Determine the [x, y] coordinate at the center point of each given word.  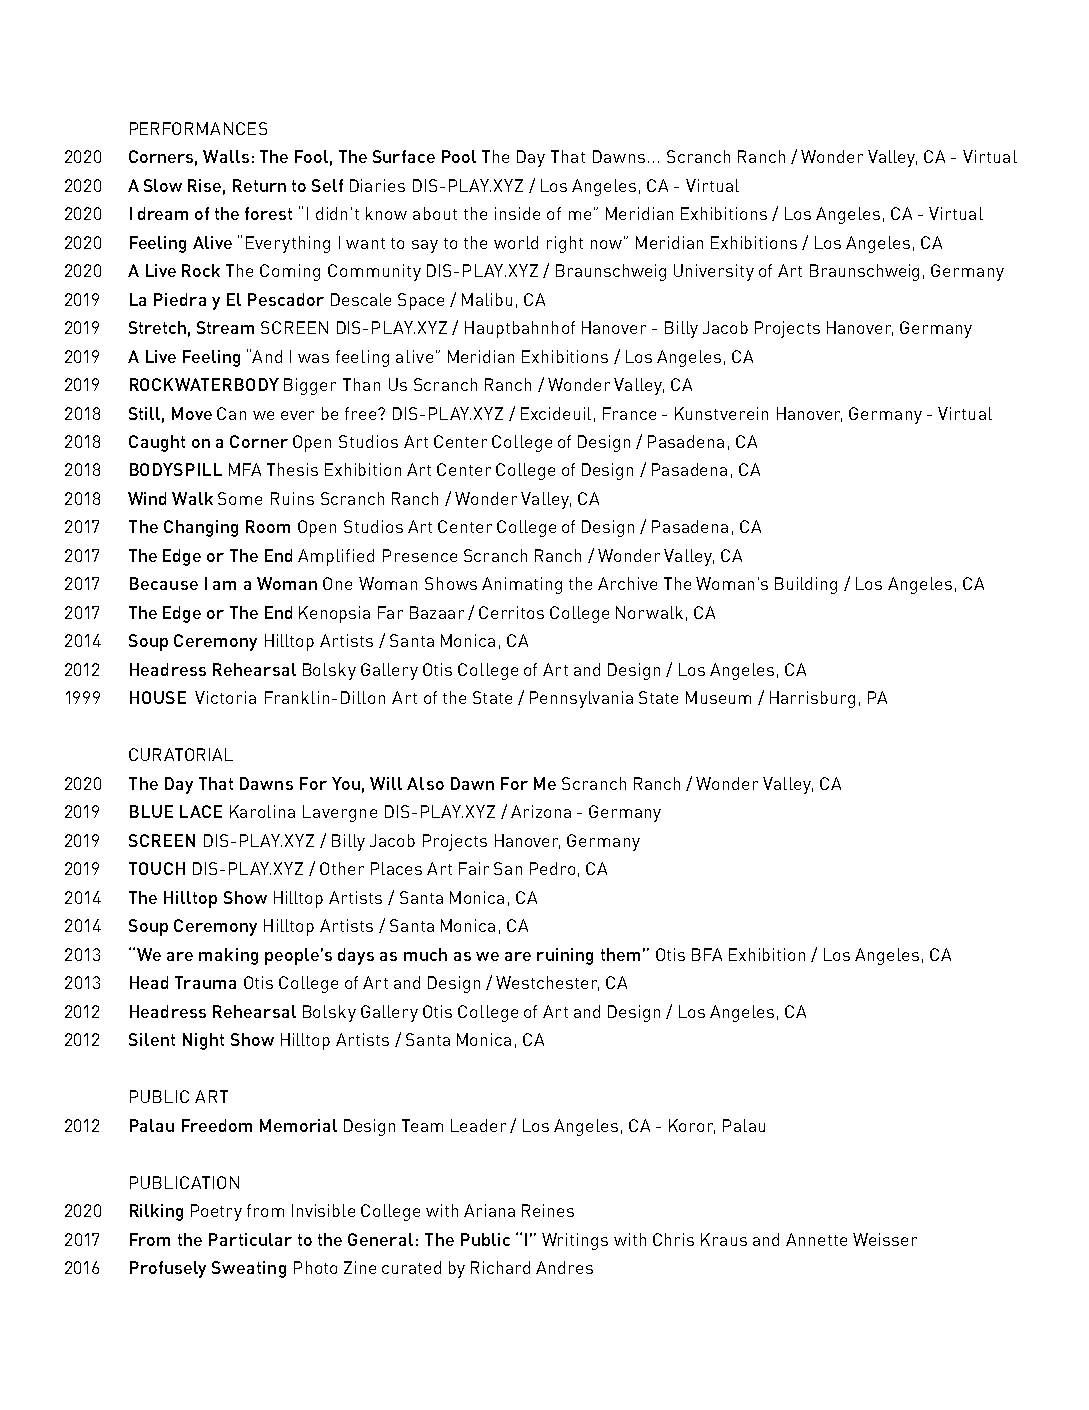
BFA [707, 954]
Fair [474, 868]
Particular [250, 1239]
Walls [226, 156]
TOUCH [157, 868]
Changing [201, 528]
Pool [459, 156]
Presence [420, 555]
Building [806, 585]
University [714, 272]
